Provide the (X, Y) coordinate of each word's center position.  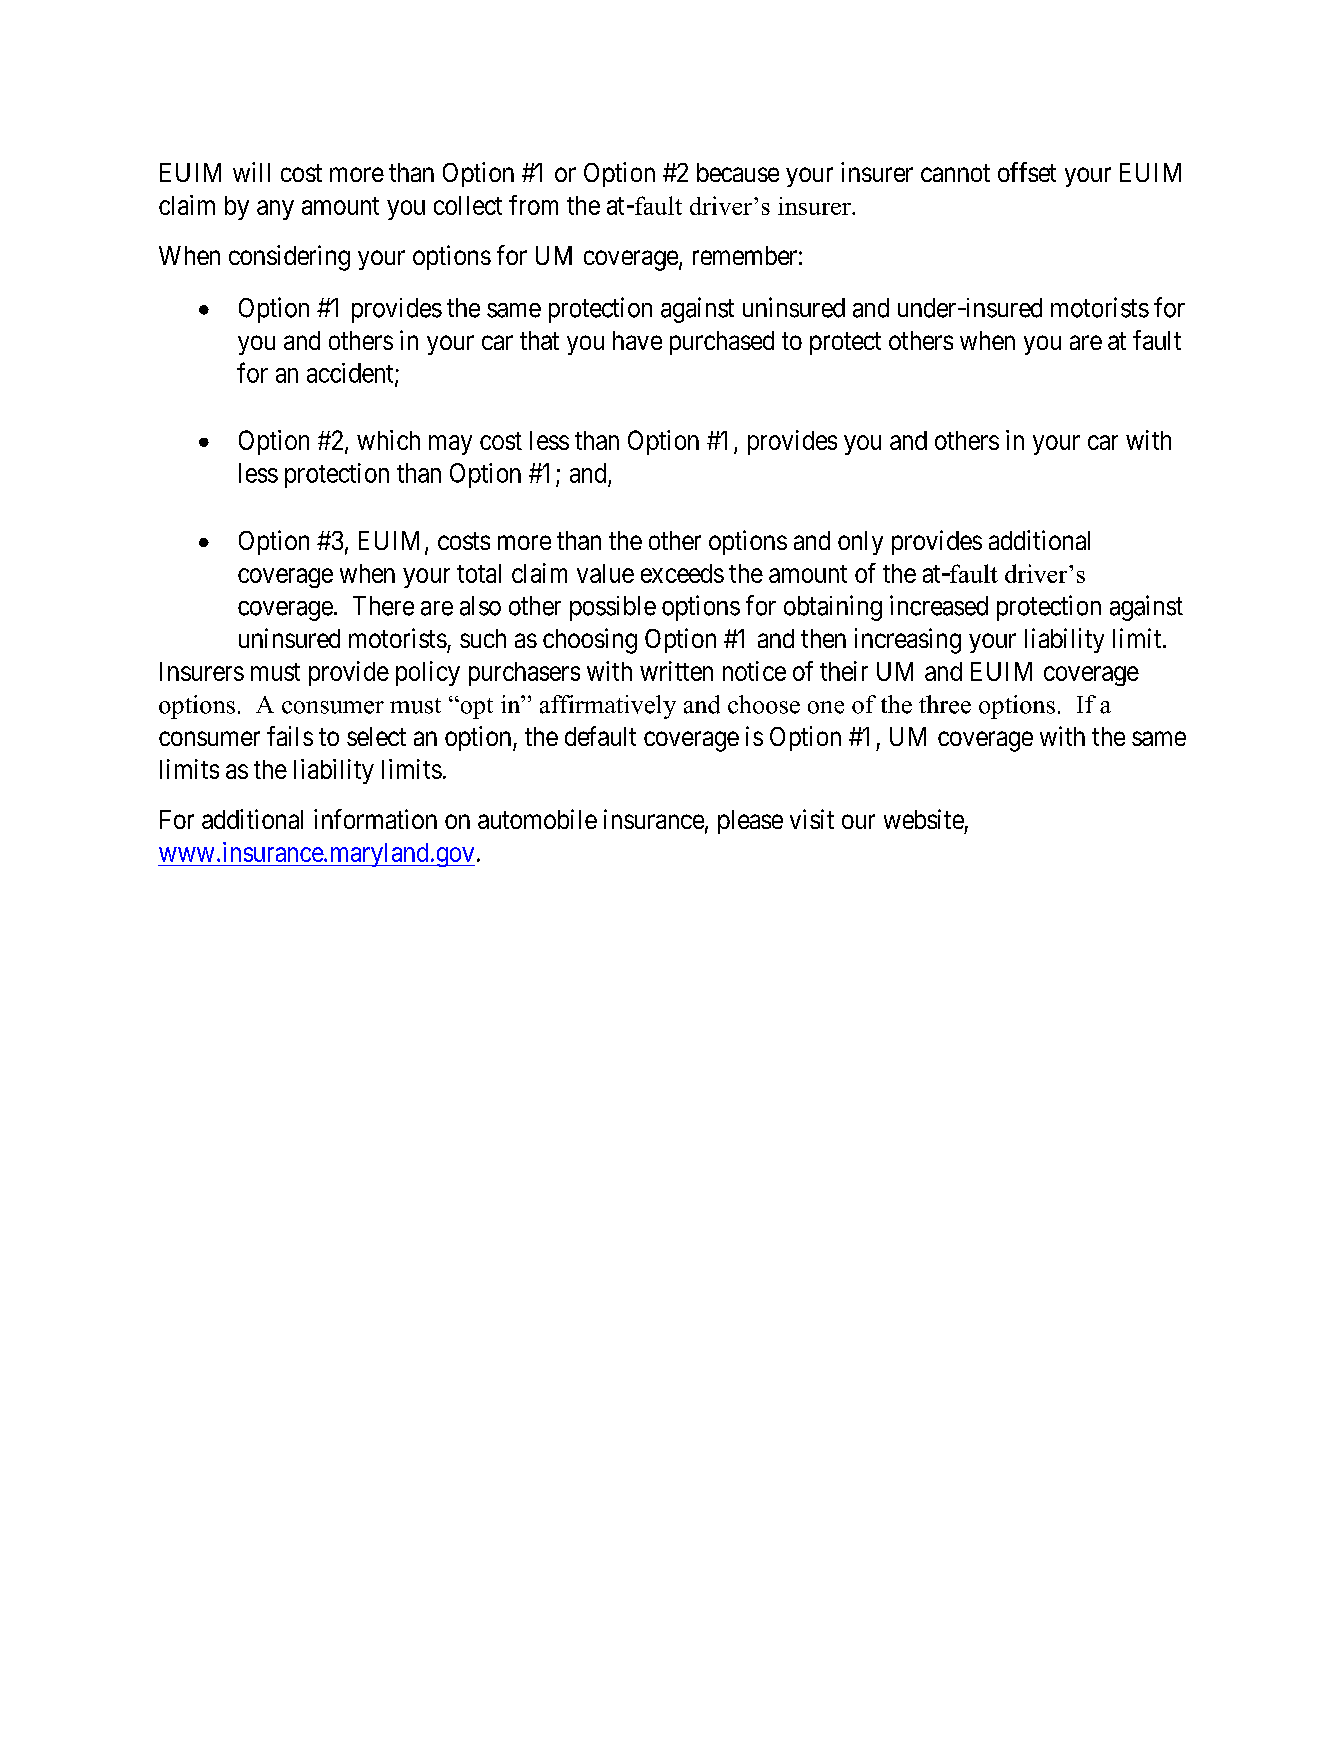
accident (351, 374)
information (375, 819)
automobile (537, 819)
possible (613, 608)
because (738, 172)
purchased (722, 343)
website (924, 819)
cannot (955, 173)
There (383, 606)
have (637, 340)
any (275, 210)
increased (939, 605)
